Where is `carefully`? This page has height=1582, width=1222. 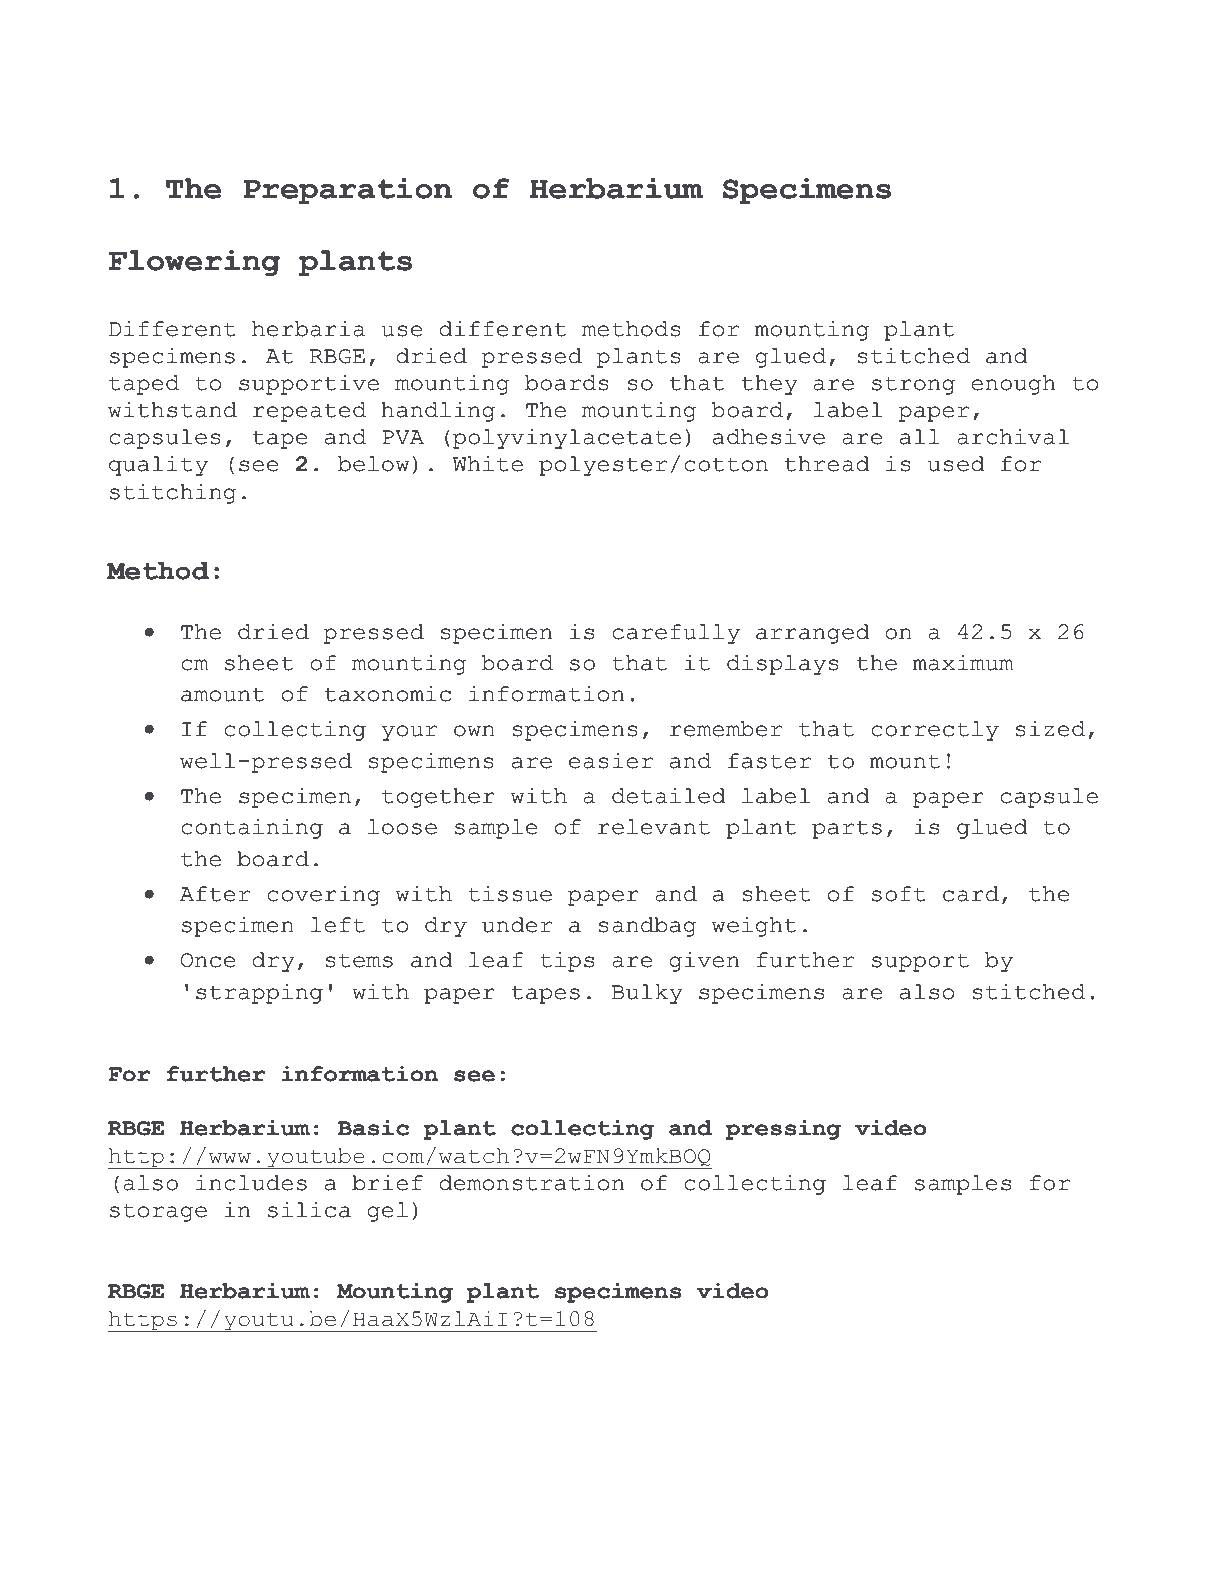 carefully is located at coordinates (676, 634).
